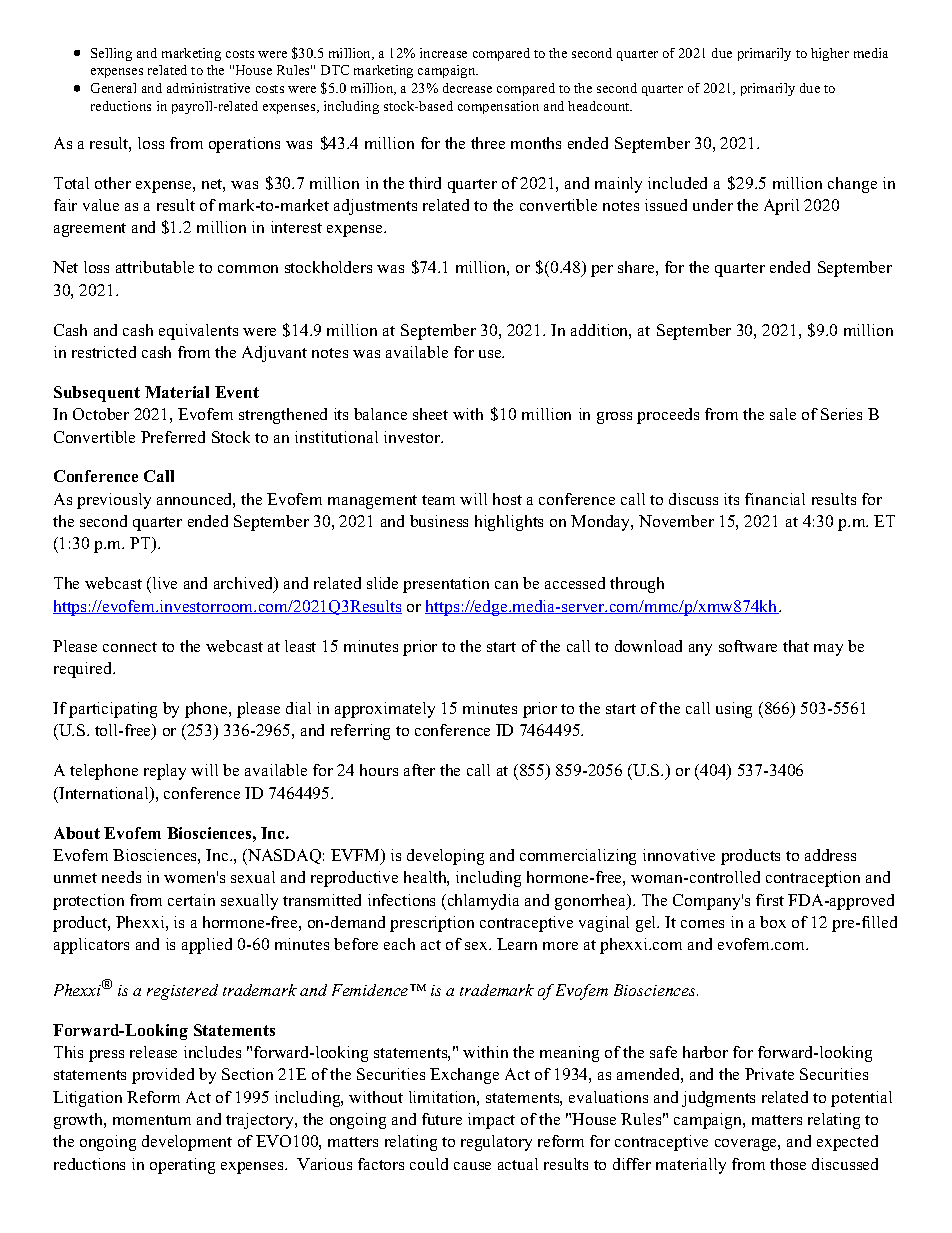 This screenshot has width=952, height=1233. What do you see at coordinates (430, 414) in the screenshot?
I see `sheet` at bounding box center [430, 414].
